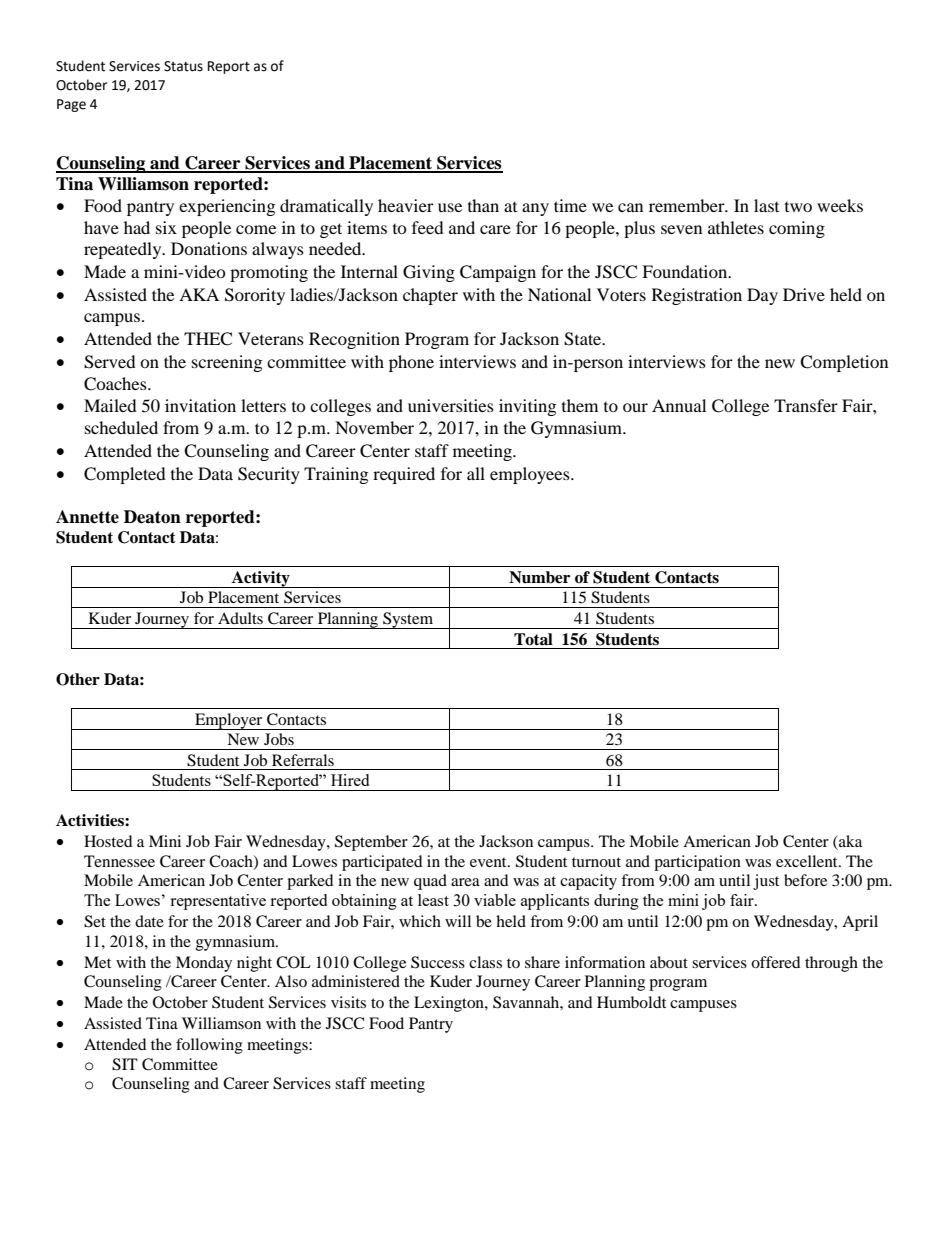  Describe the element at coordinates (450, 1004) in the screenshot. I see `Lexington` at that location.
